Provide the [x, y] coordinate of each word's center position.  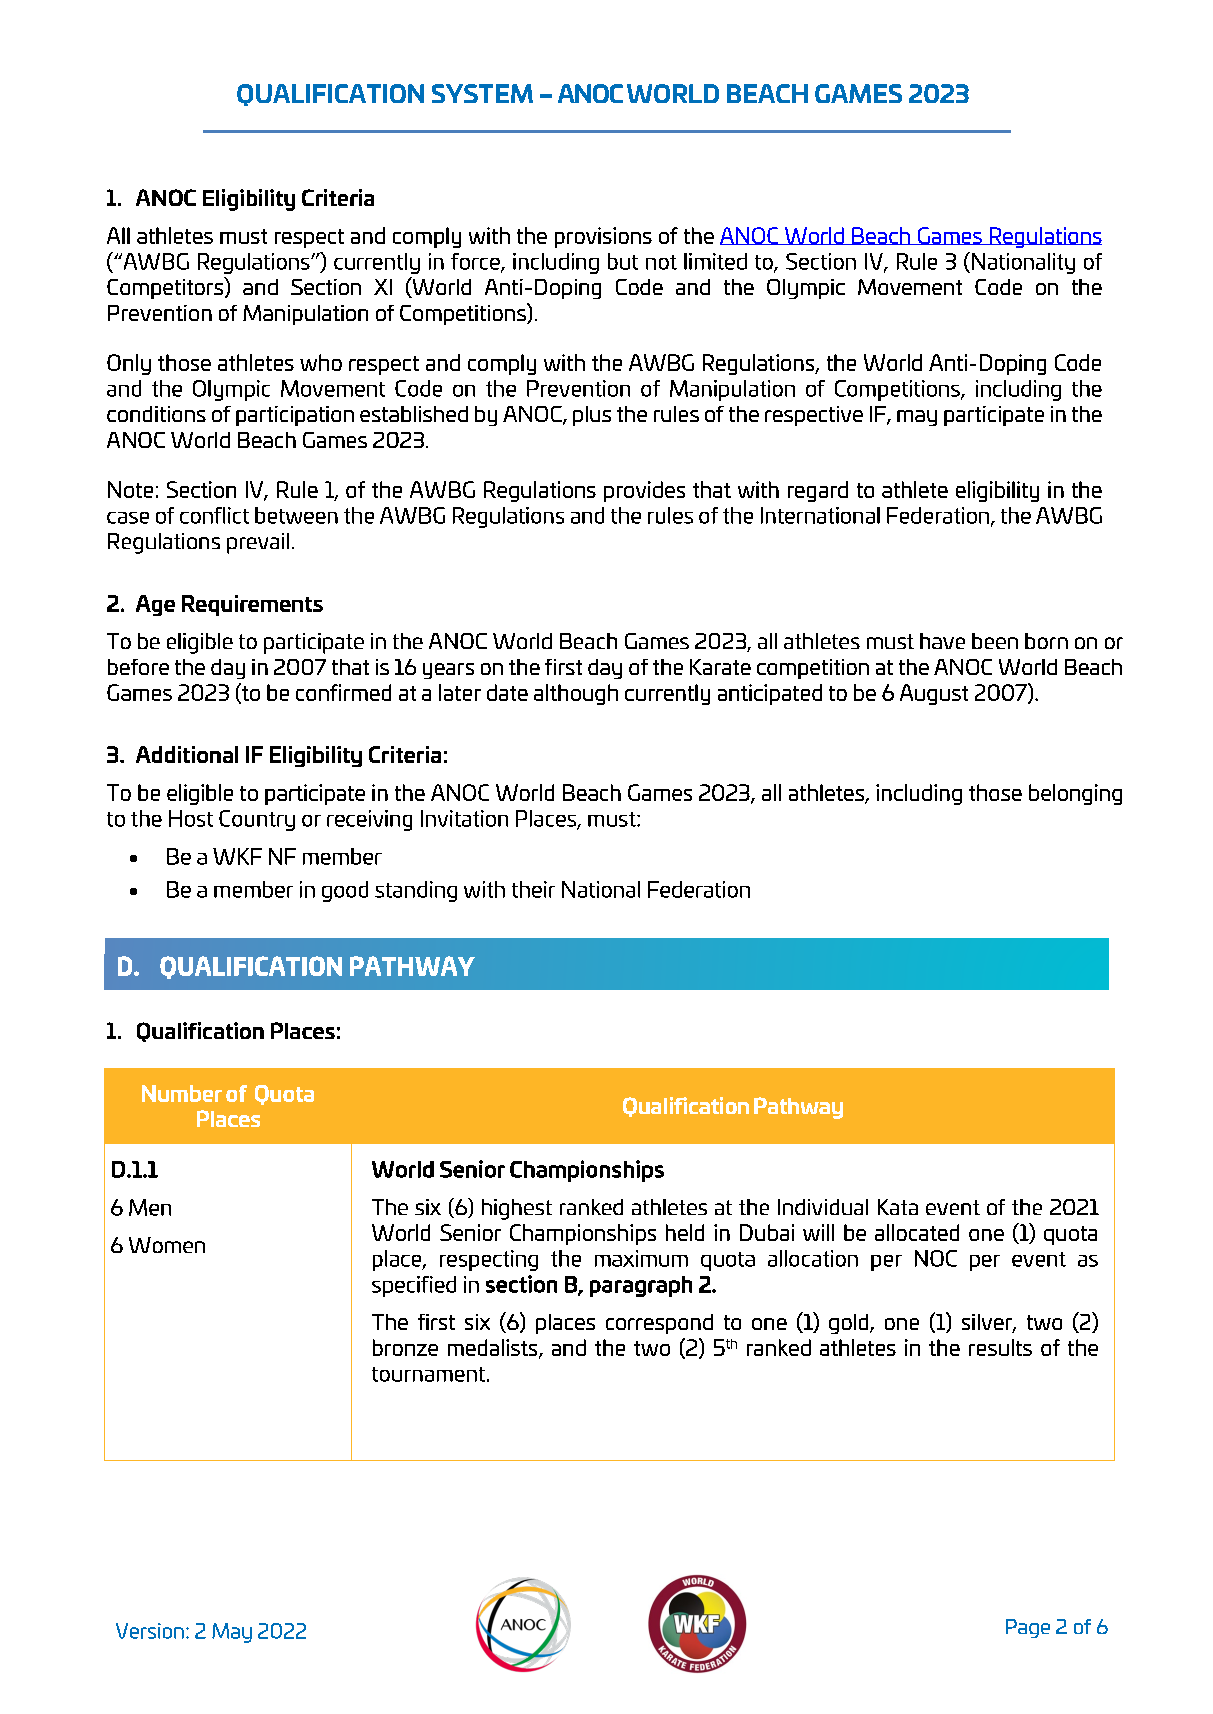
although [576, 694]
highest [517, 1209]
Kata [898, 1207]
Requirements [252, 605]
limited [715, 261]
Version [150, 1631]
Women [167, 1245]
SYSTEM [482, 93]
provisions [603, 237]
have [942, 641]
